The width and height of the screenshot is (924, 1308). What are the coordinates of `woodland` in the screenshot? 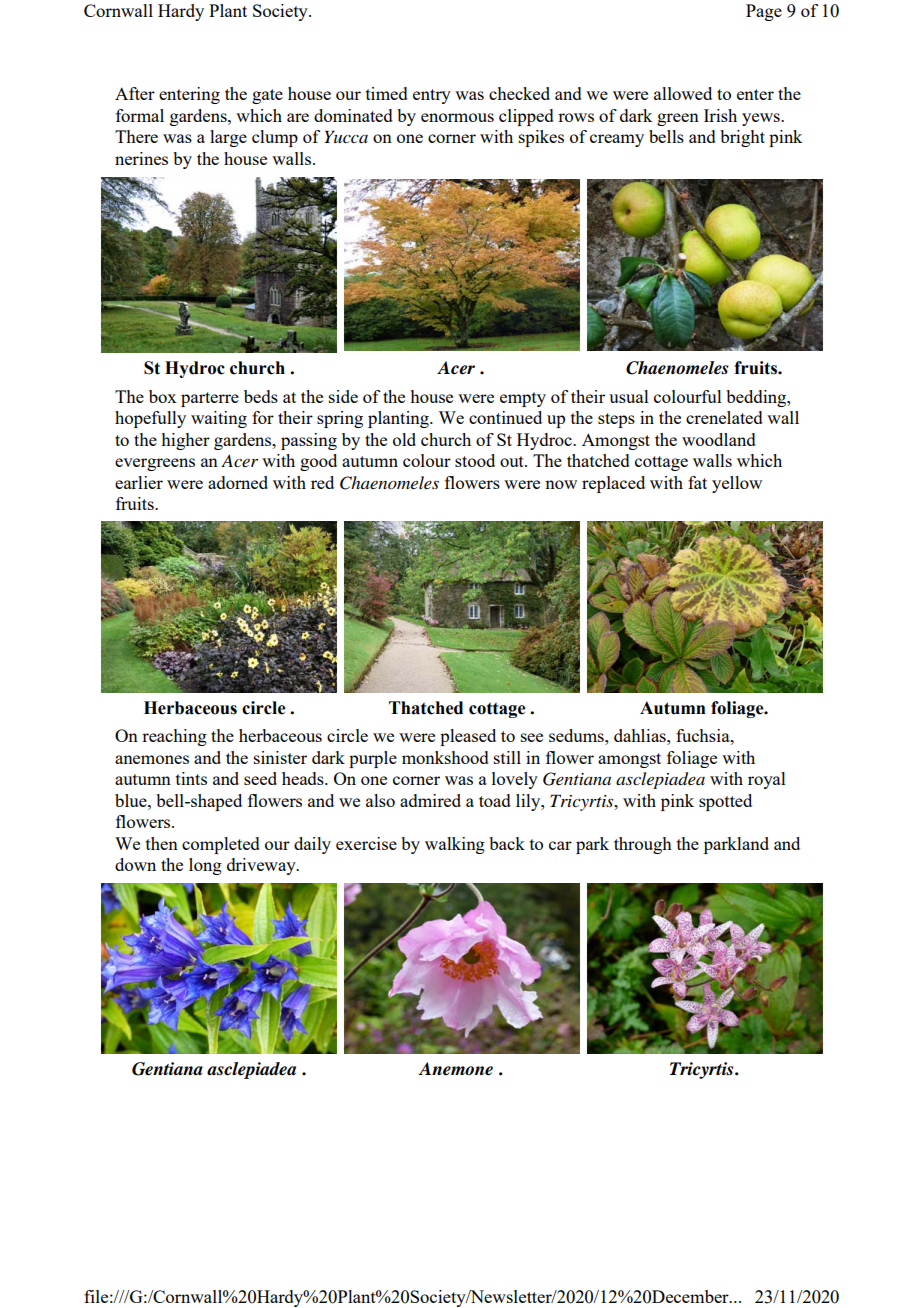 It's located at (719, 439).
